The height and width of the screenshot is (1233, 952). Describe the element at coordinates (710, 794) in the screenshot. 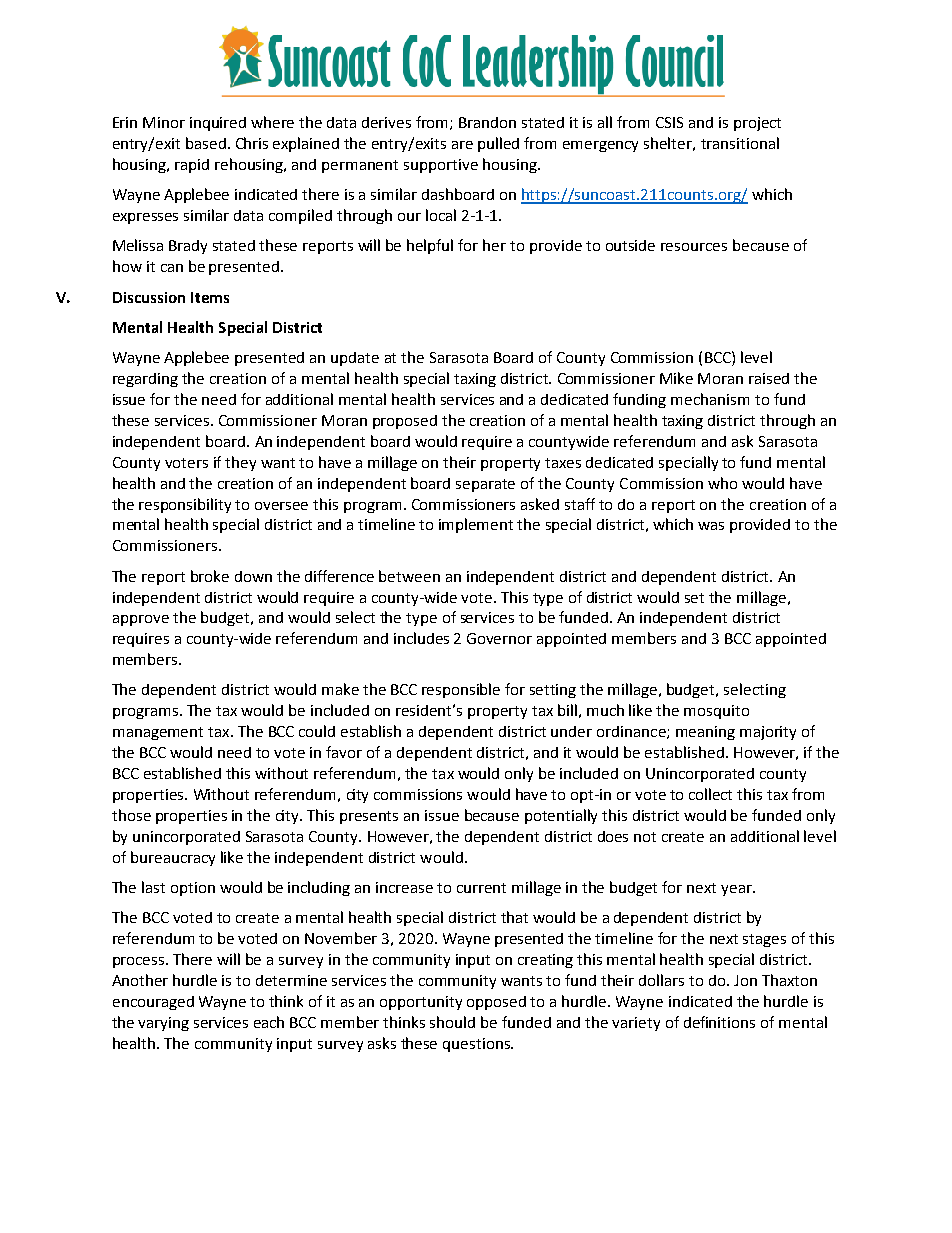

I see `collect` at that location.
